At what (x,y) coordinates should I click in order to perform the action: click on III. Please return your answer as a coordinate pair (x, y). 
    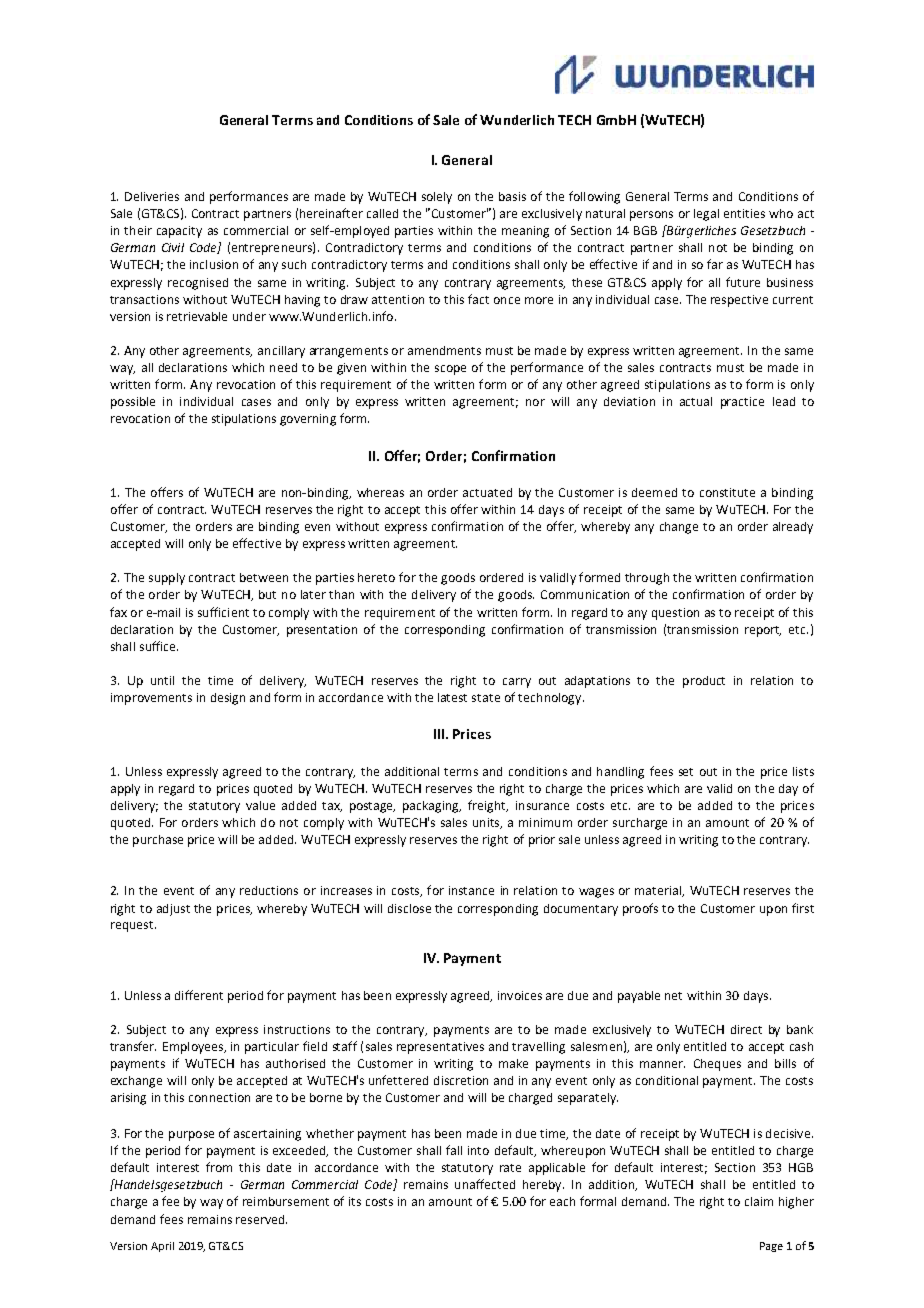
    Looking at the image, I should click on (440, 734).
